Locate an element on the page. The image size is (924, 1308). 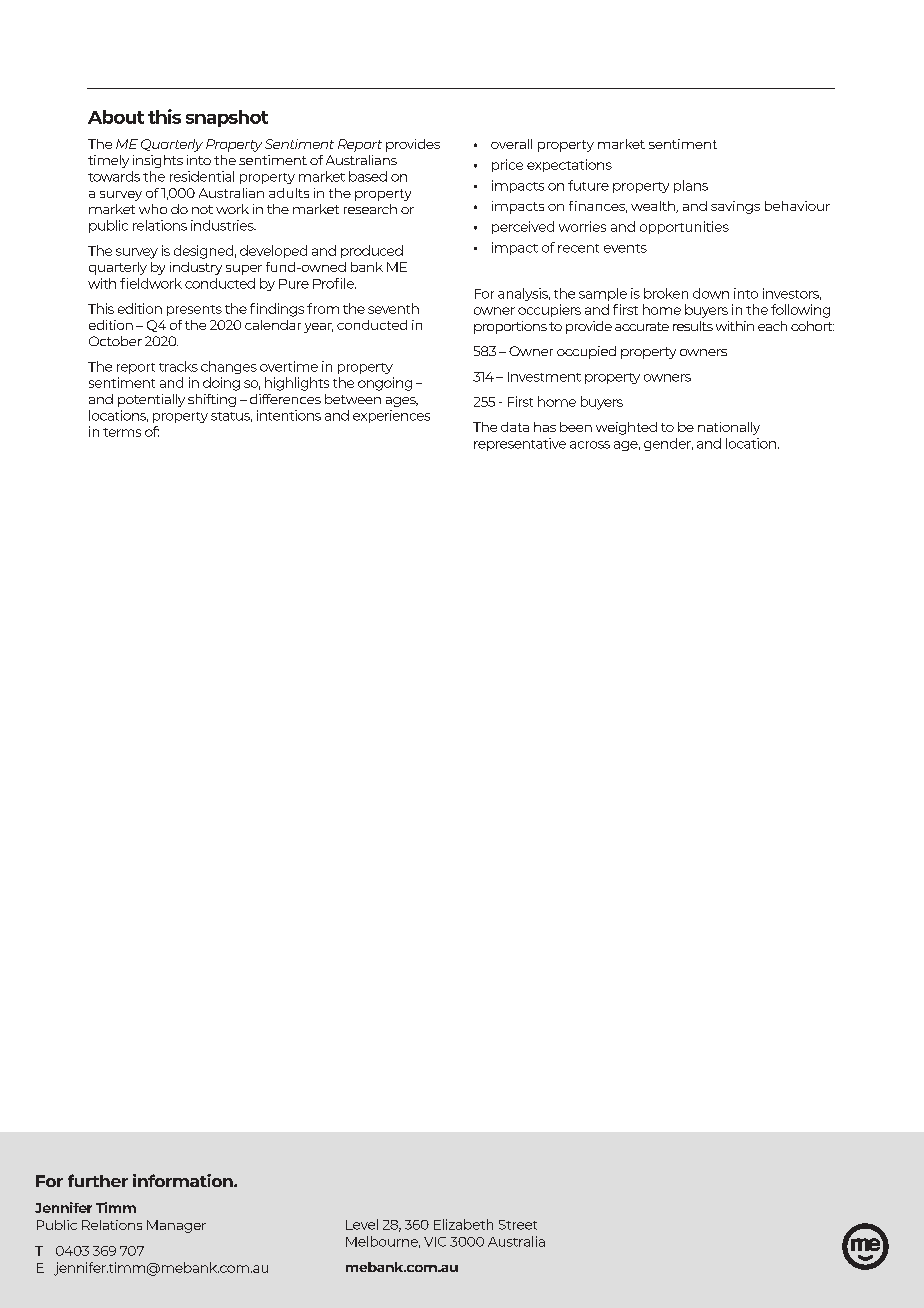
tracks is located at coordinates (178, 366).
